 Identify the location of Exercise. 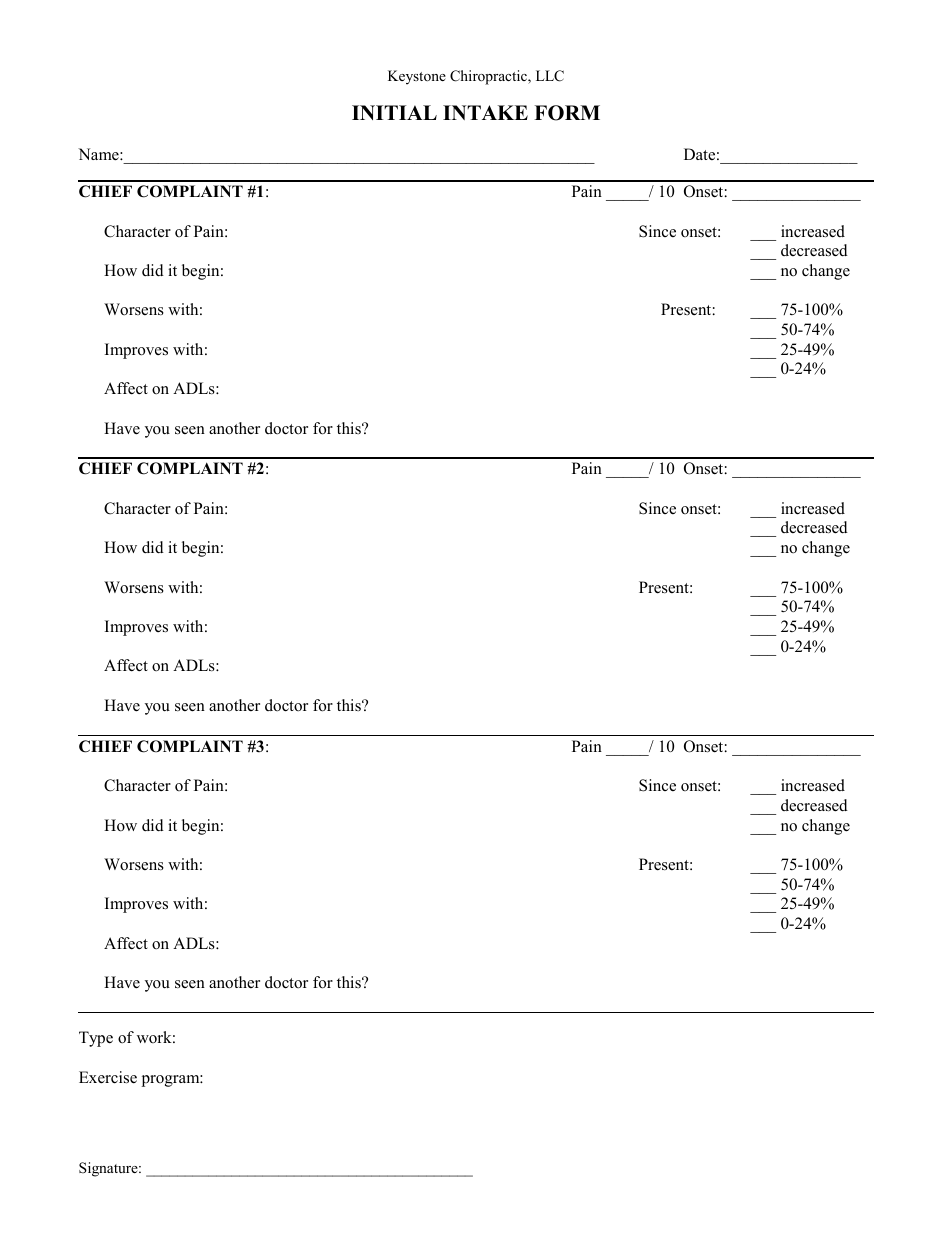
(108, 1077).
